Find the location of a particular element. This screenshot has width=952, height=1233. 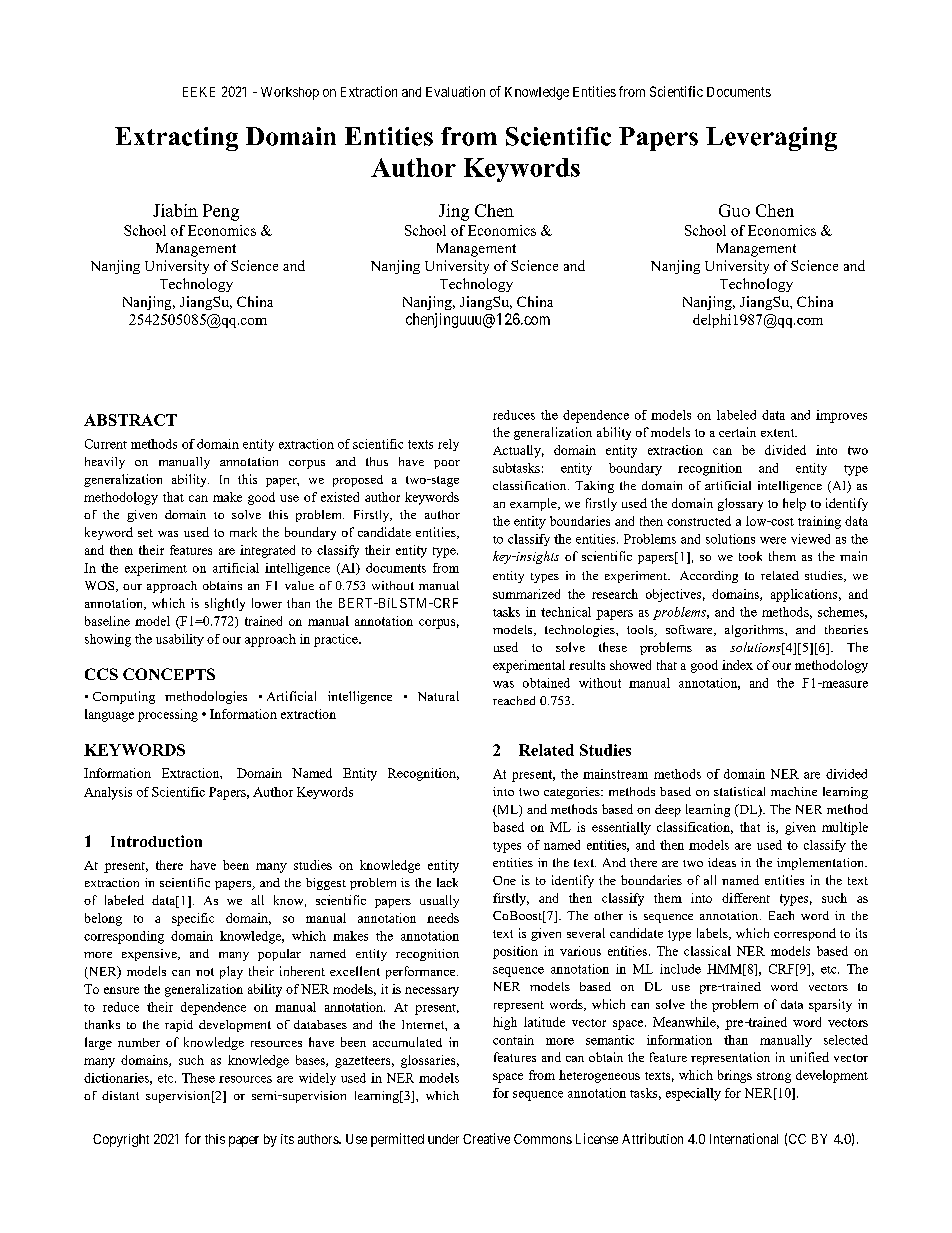

rely is located at coordinates (448, 445).
